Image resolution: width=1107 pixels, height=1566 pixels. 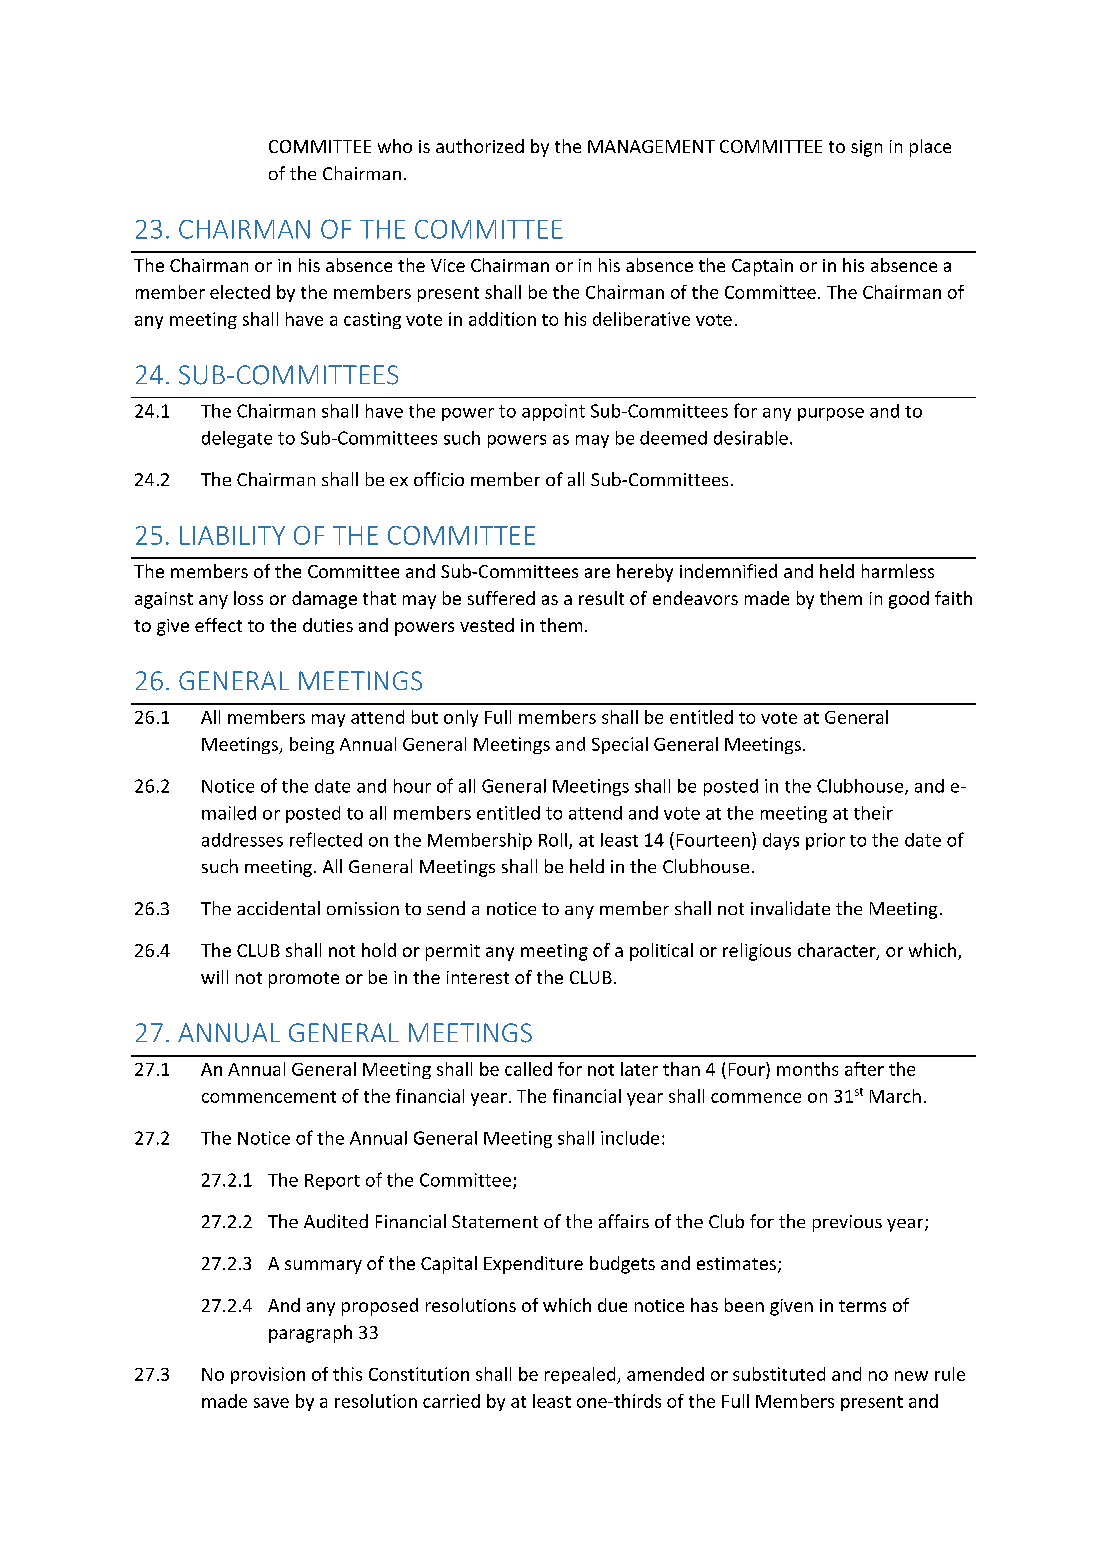 What do you see at coordinates (873, 813) in the screenshot?
I see `their` at bounding box center [873, 813].
